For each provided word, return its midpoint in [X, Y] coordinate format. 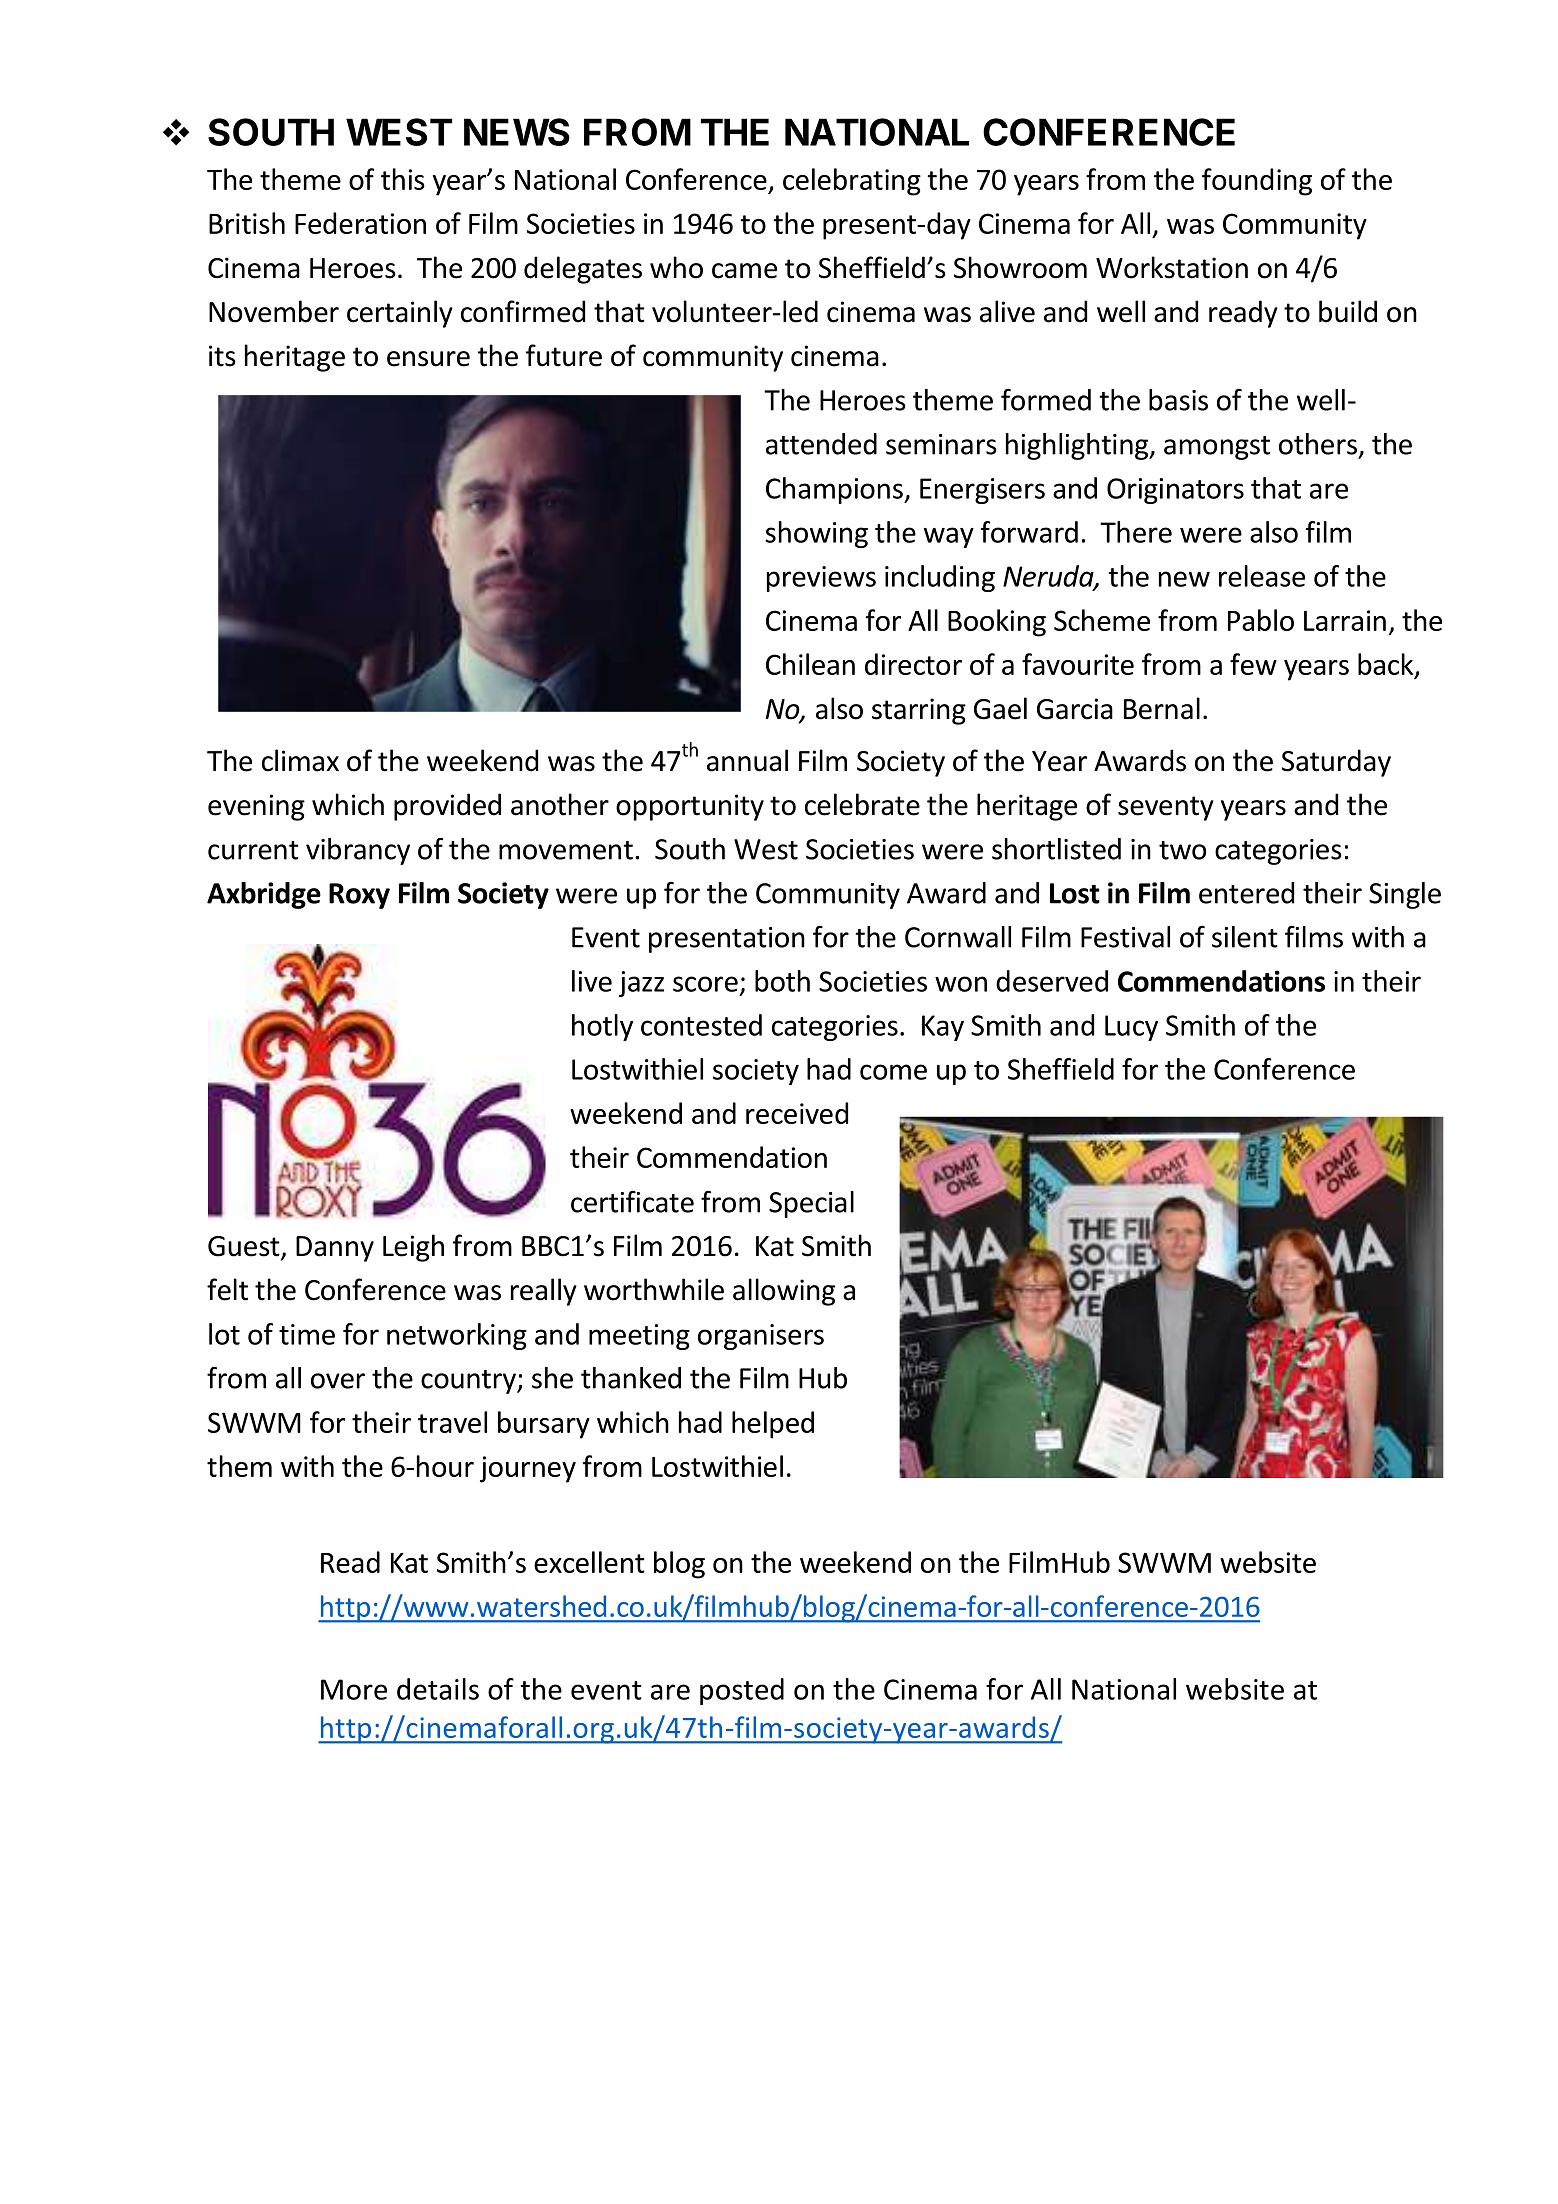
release [1262, 576]
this [403, 179]
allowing [784, 1292]
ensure [428, 359]
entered [1246, 893]
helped [773, 1425]
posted [742, 1691]
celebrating [852, 182]
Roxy [359, 896]
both [782, 981]
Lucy [1131, 1028]
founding [1257, 182]
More [354, 1689]
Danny [335, 1249]
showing [816, 534]
